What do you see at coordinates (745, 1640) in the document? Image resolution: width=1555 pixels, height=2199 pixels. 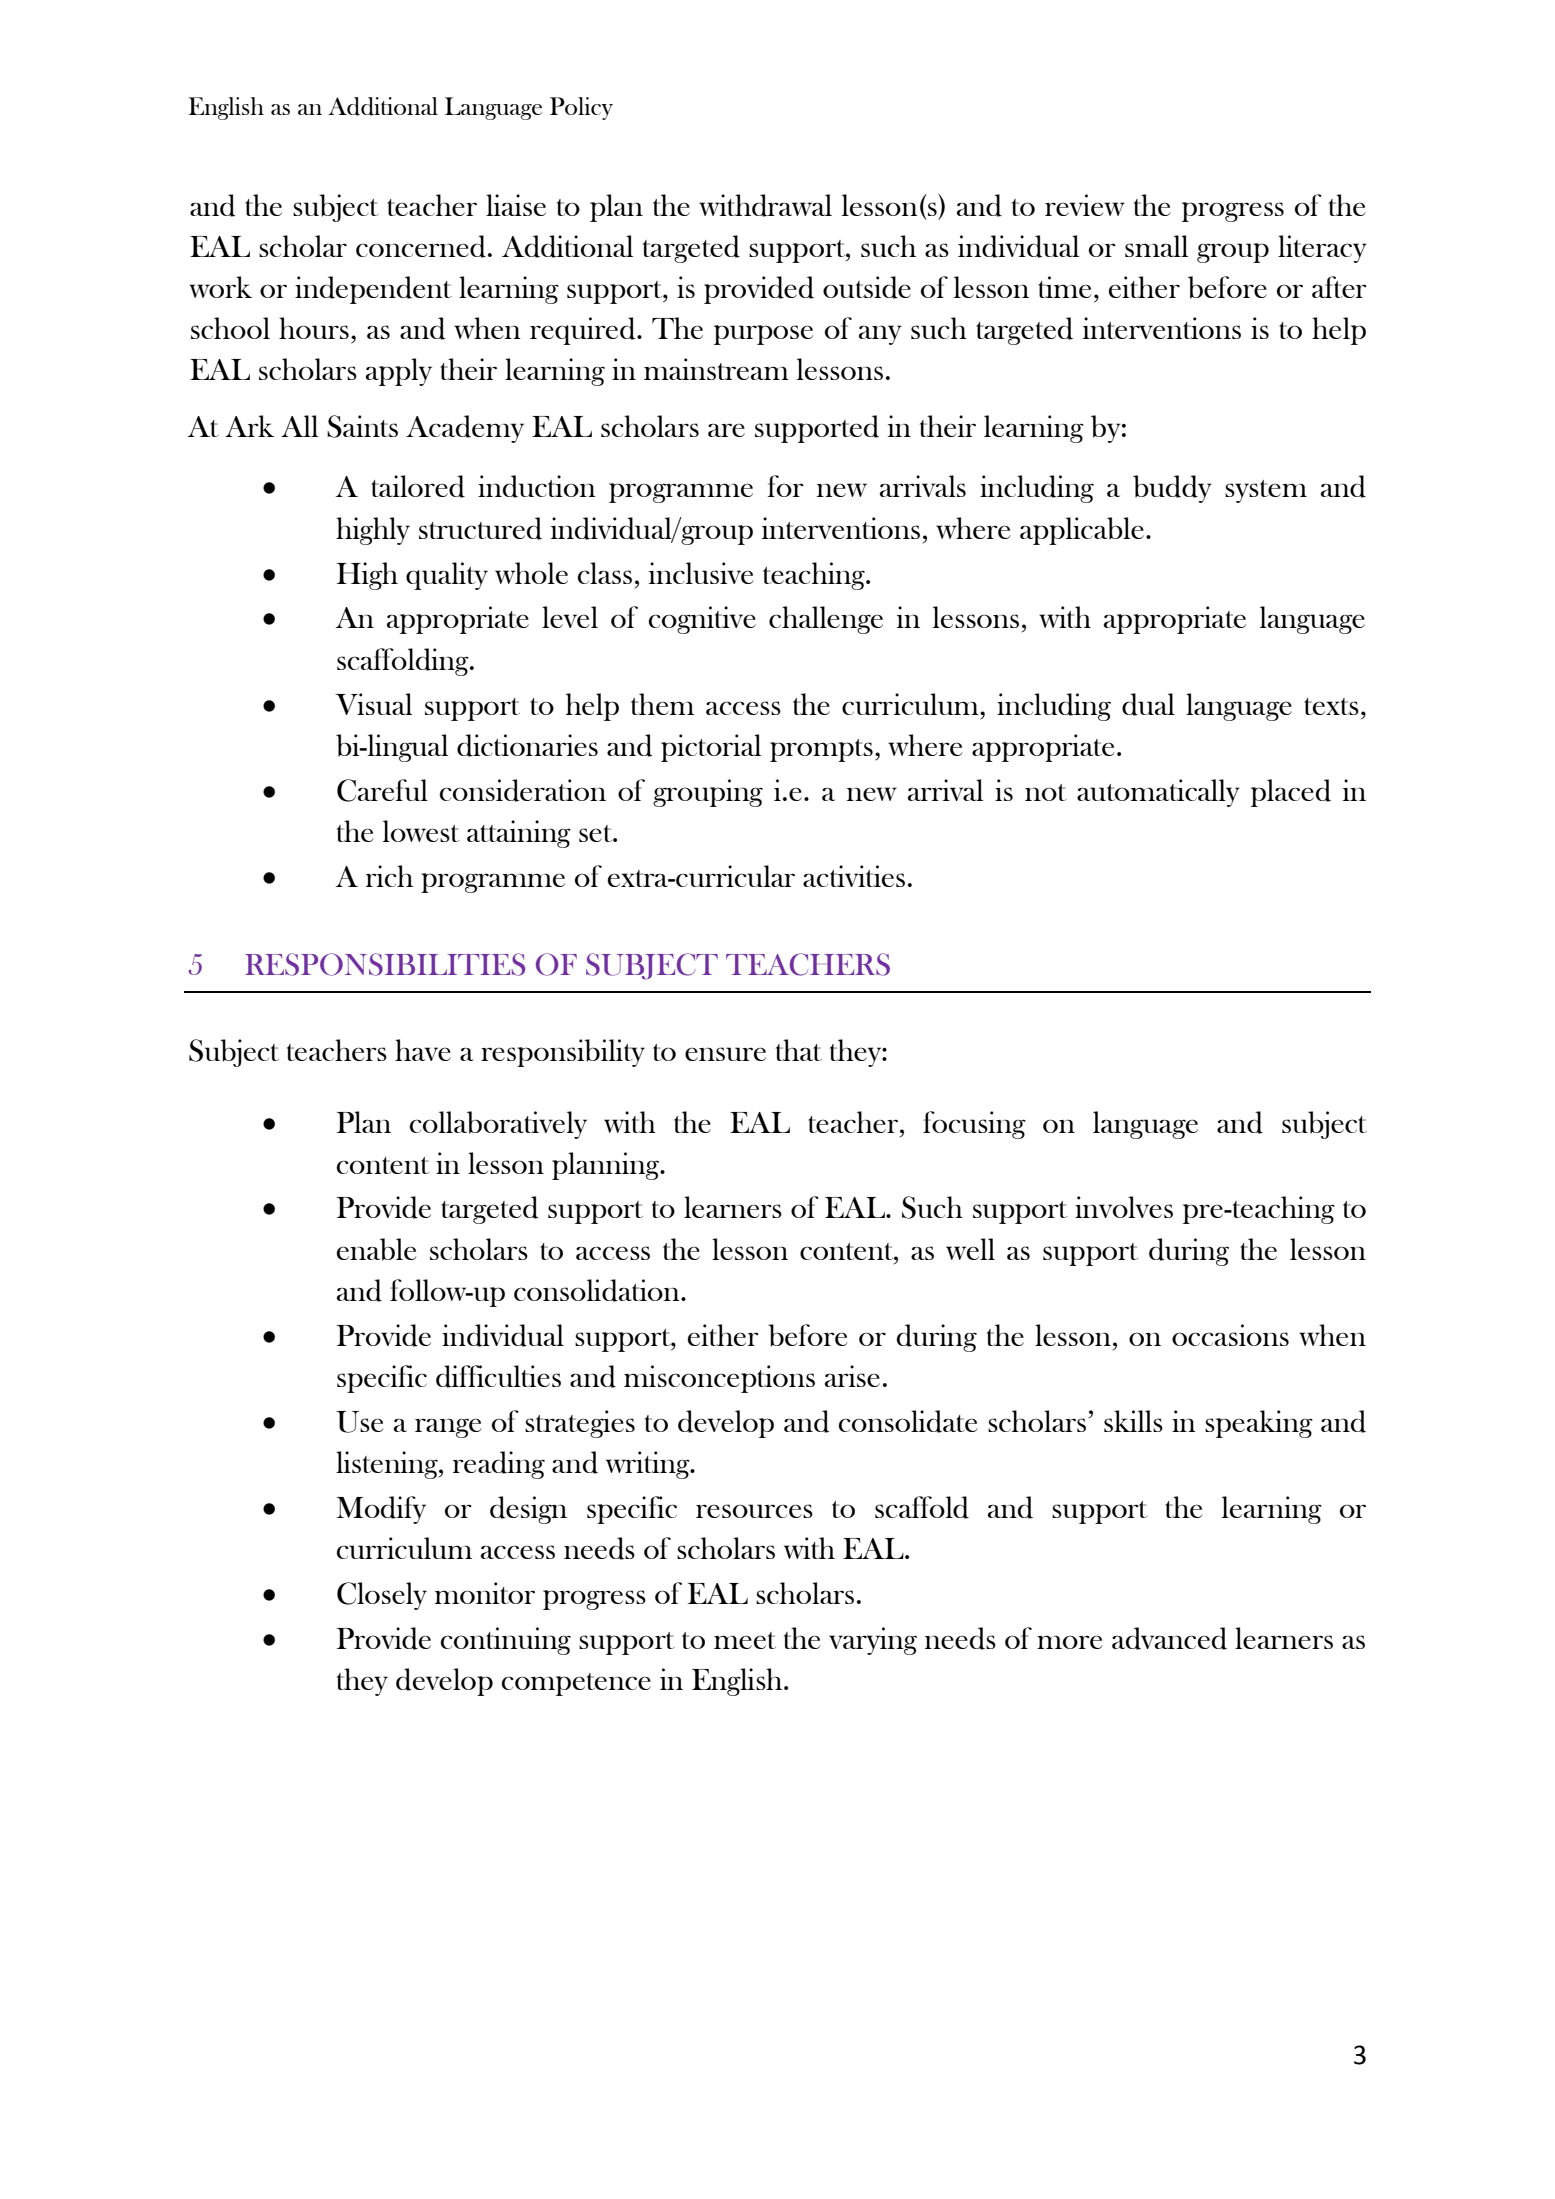 I see `meet` at bounding box center [745, 1640].
